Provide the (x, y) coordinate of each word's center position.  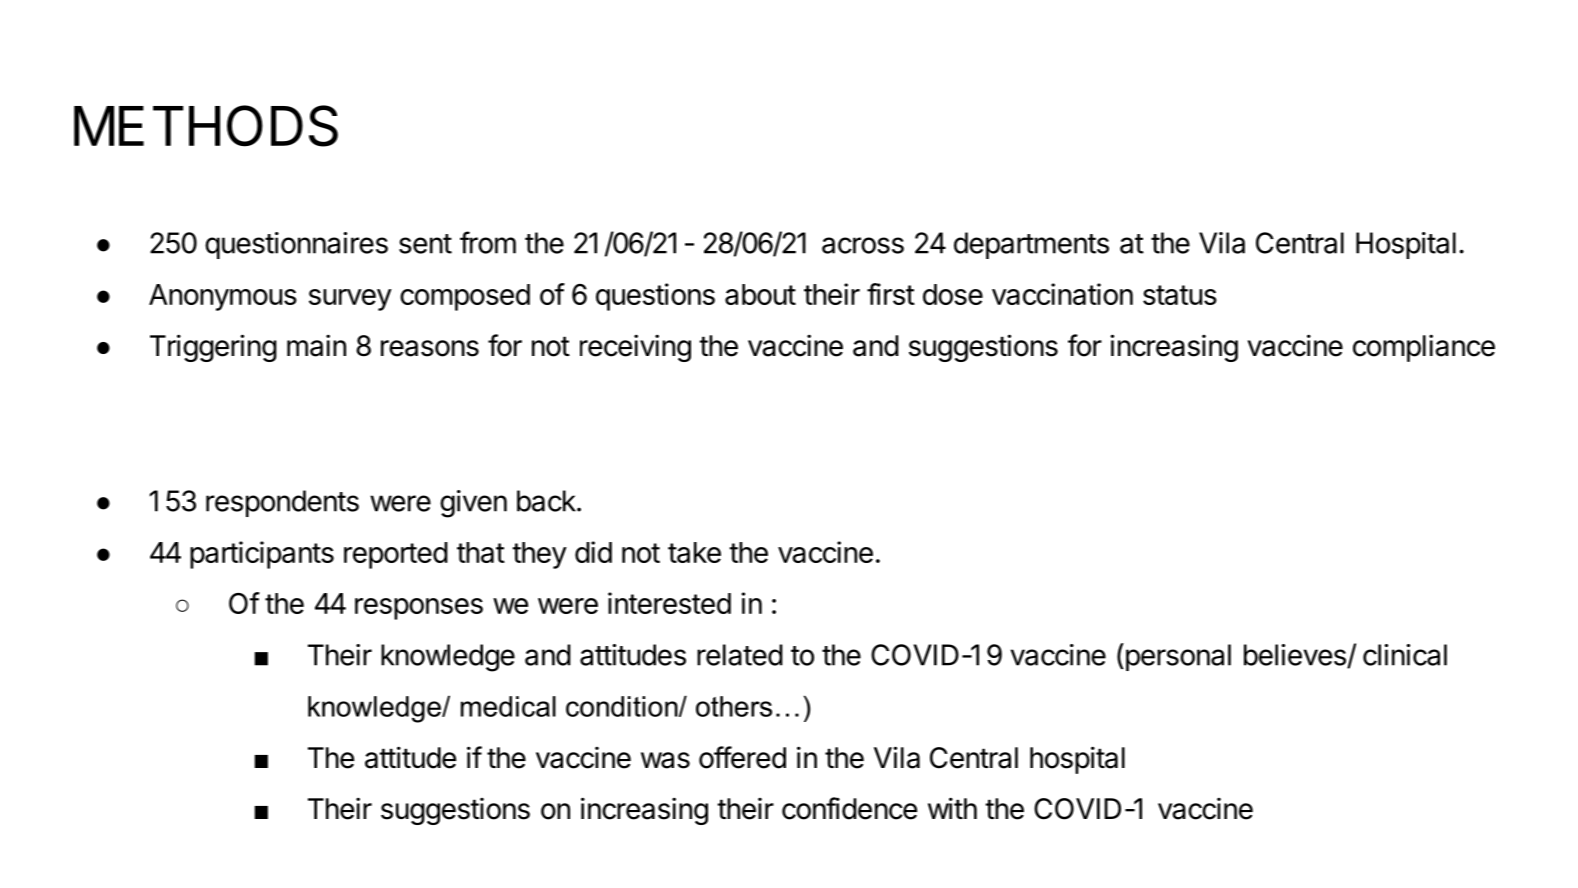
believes (1296, 656)
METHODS (206, 126)
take (694, 552)
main (316, 345)
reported (396, 555)
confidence (849, 808)
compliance (1424, 348)
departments (1031, 245)
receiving (635, 348)
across (863, 245)
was (665, 760)
